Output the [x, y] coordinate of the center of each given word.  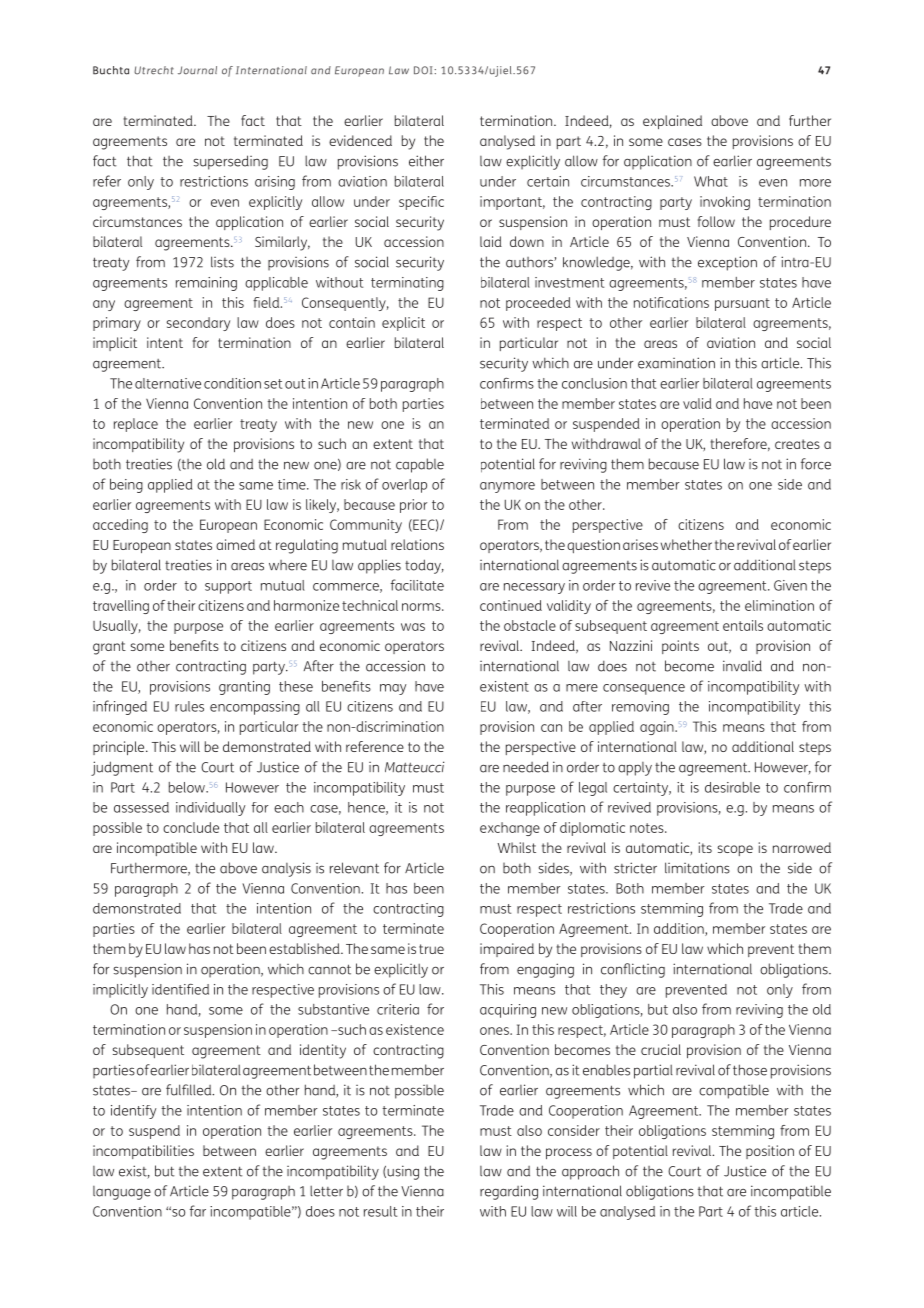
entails [743, 625]
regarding [509, 1192]
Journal [197, 70]
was [413, 627]
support [228, 587]
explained [672, 122]
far [198, 1211]
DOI [423, 70]
